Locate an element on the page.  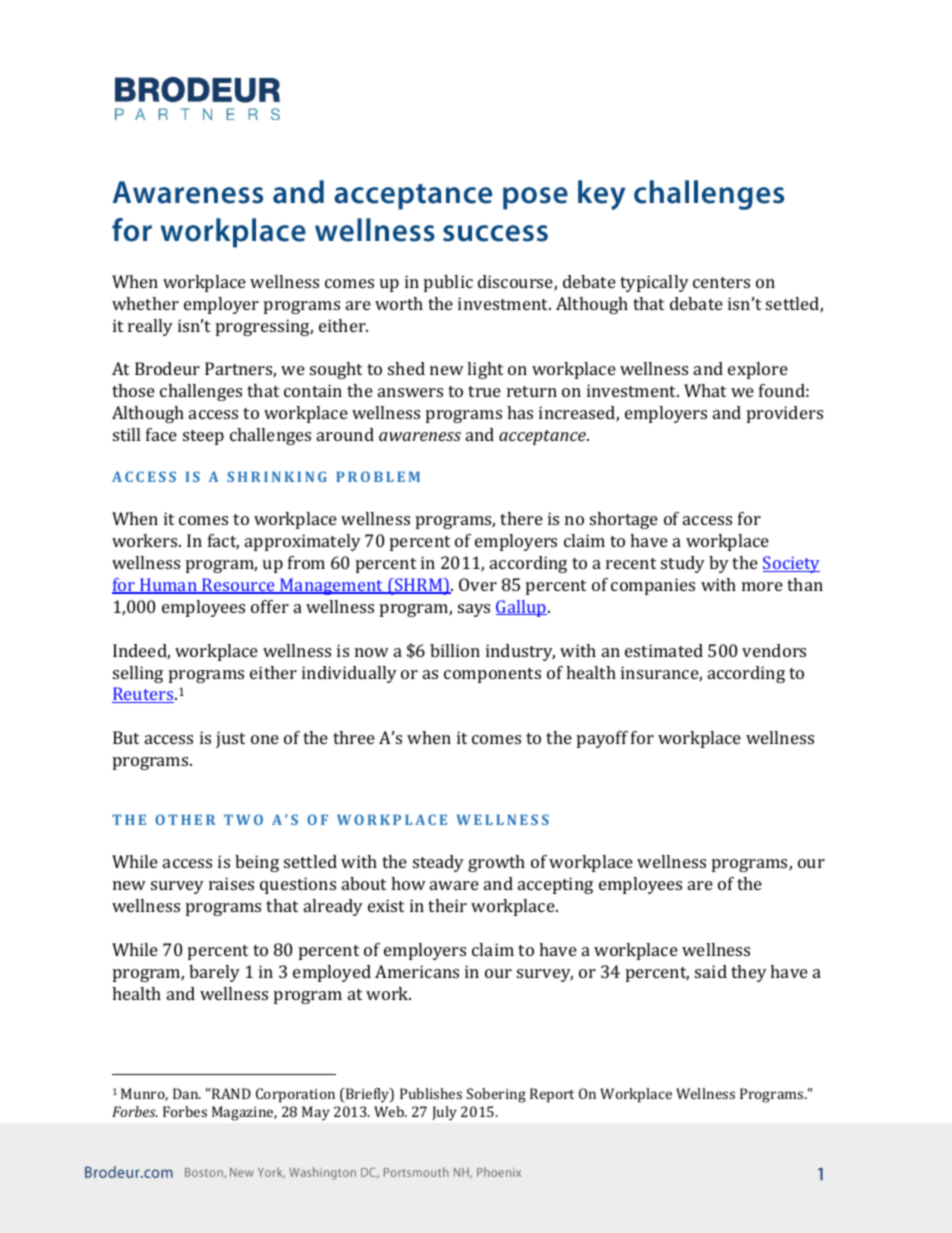
components is located at coordinates (492, 675).
